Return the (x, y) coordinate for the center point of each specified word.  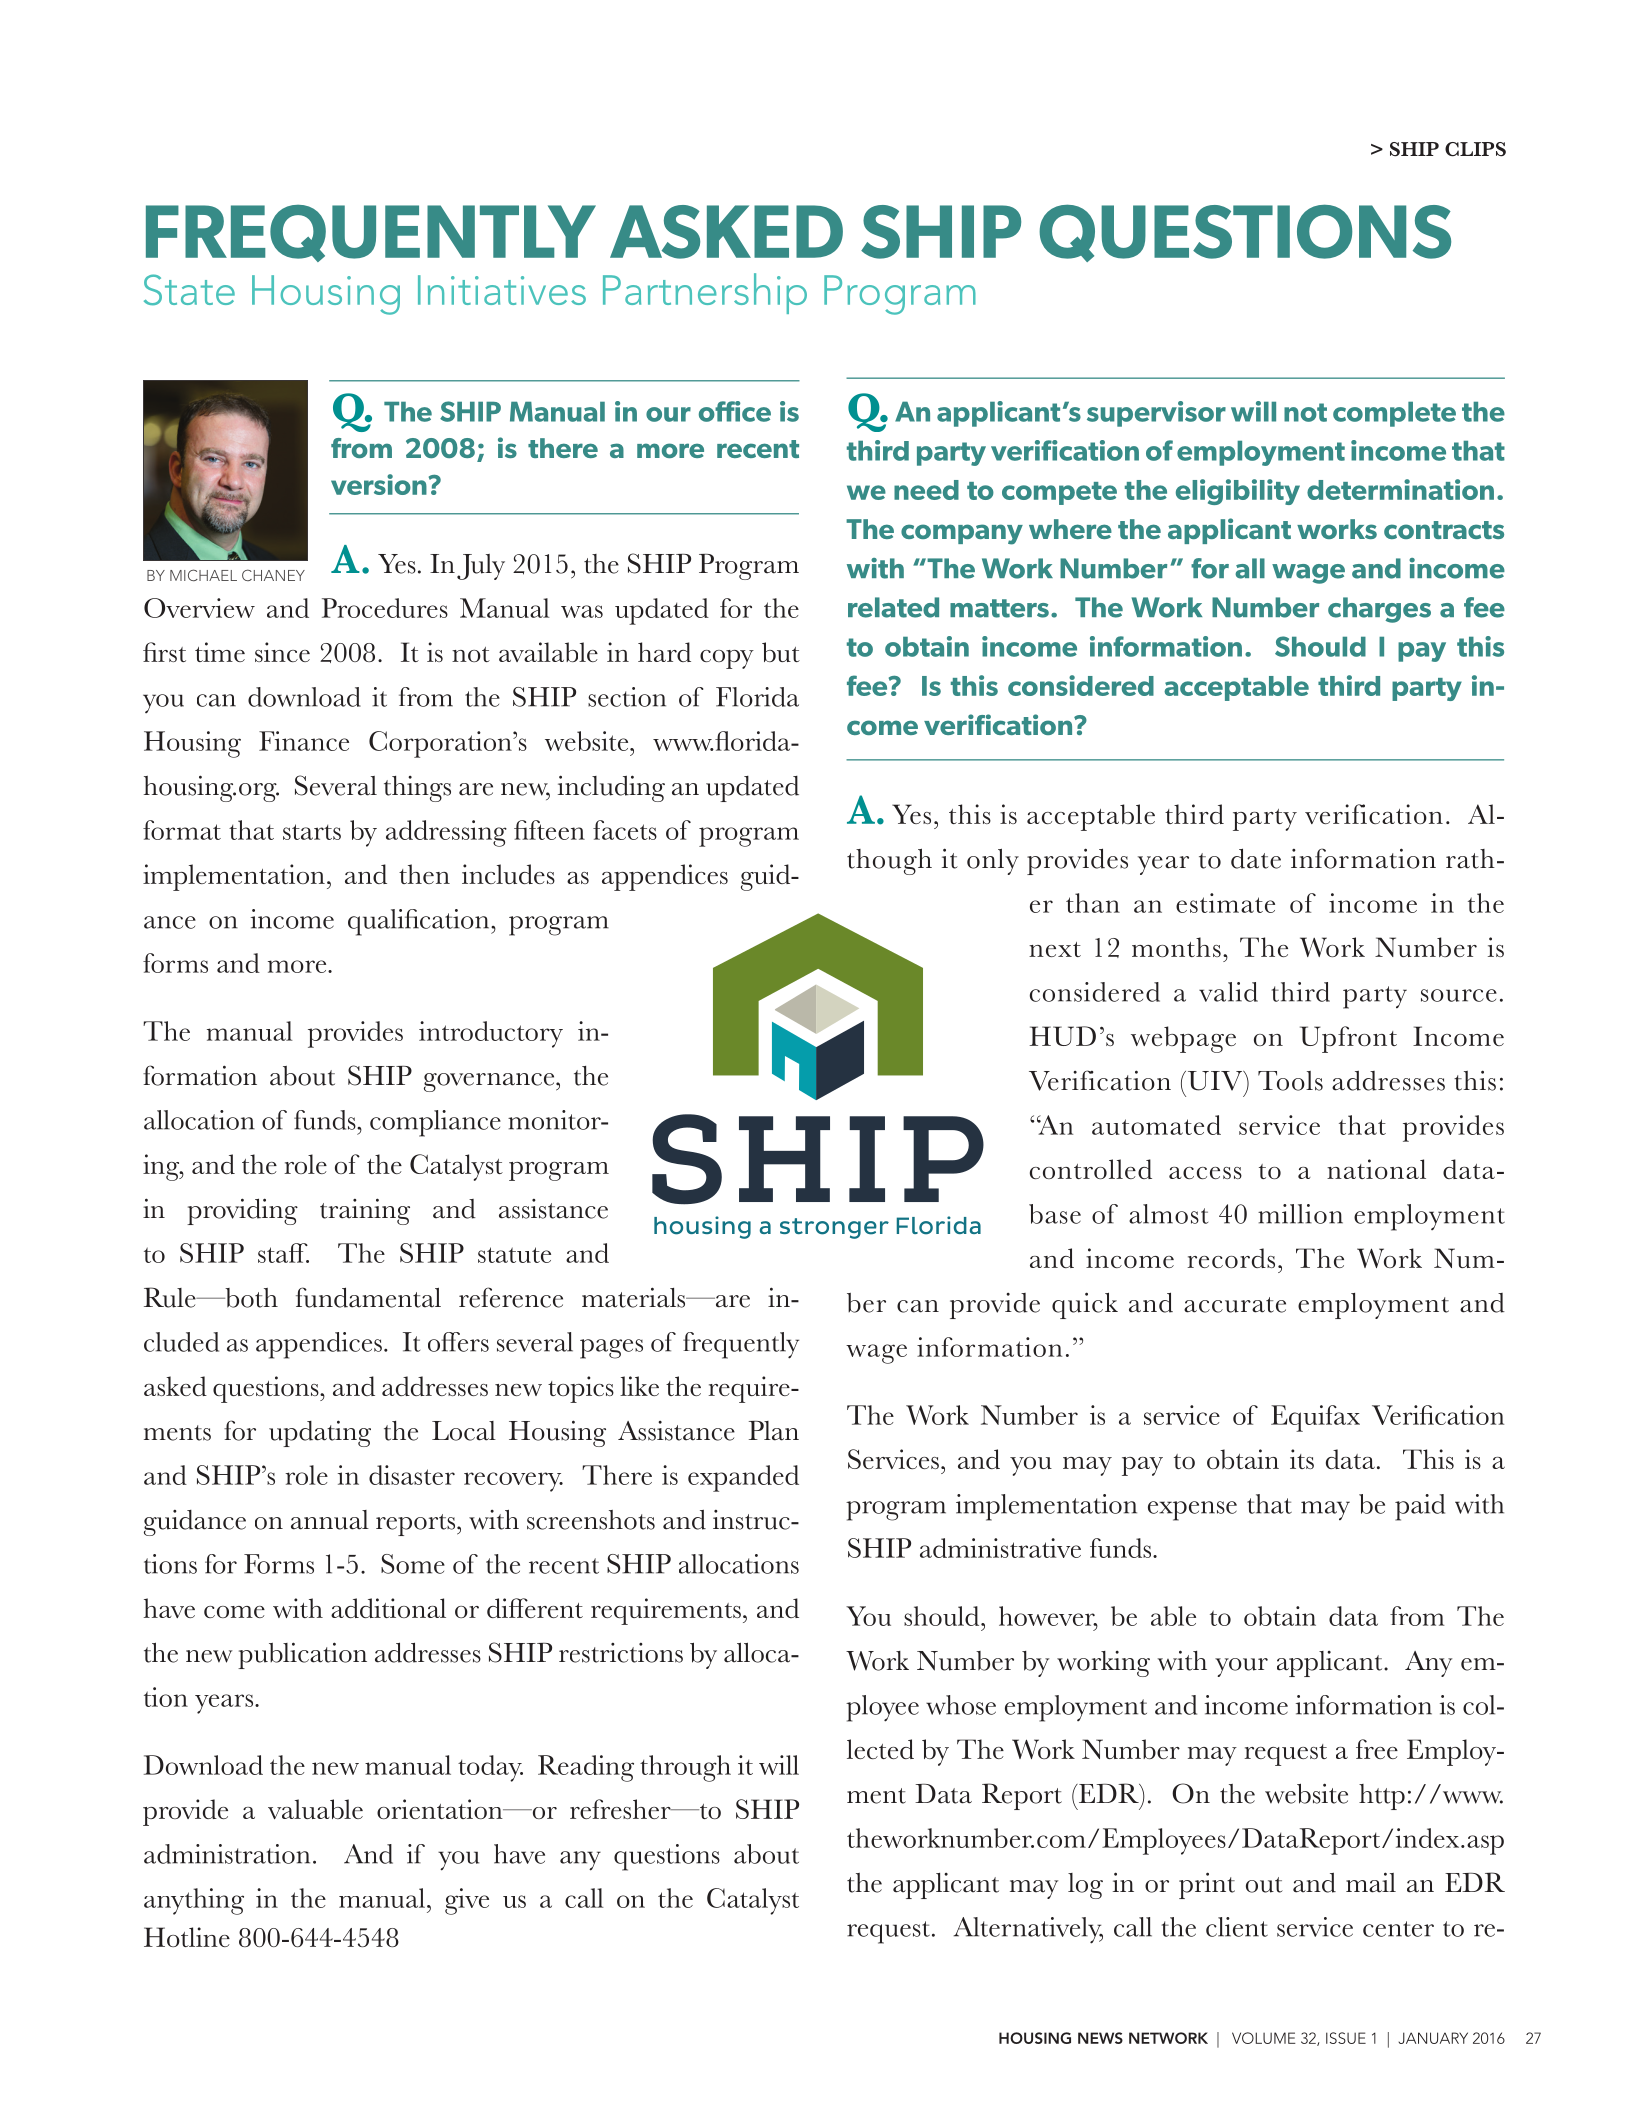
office (735, 411)
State (189, 289)
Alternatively (1028, 1930)
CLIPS (1475, 149)
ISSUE (1346, 2038)
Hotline (187, 1937)
